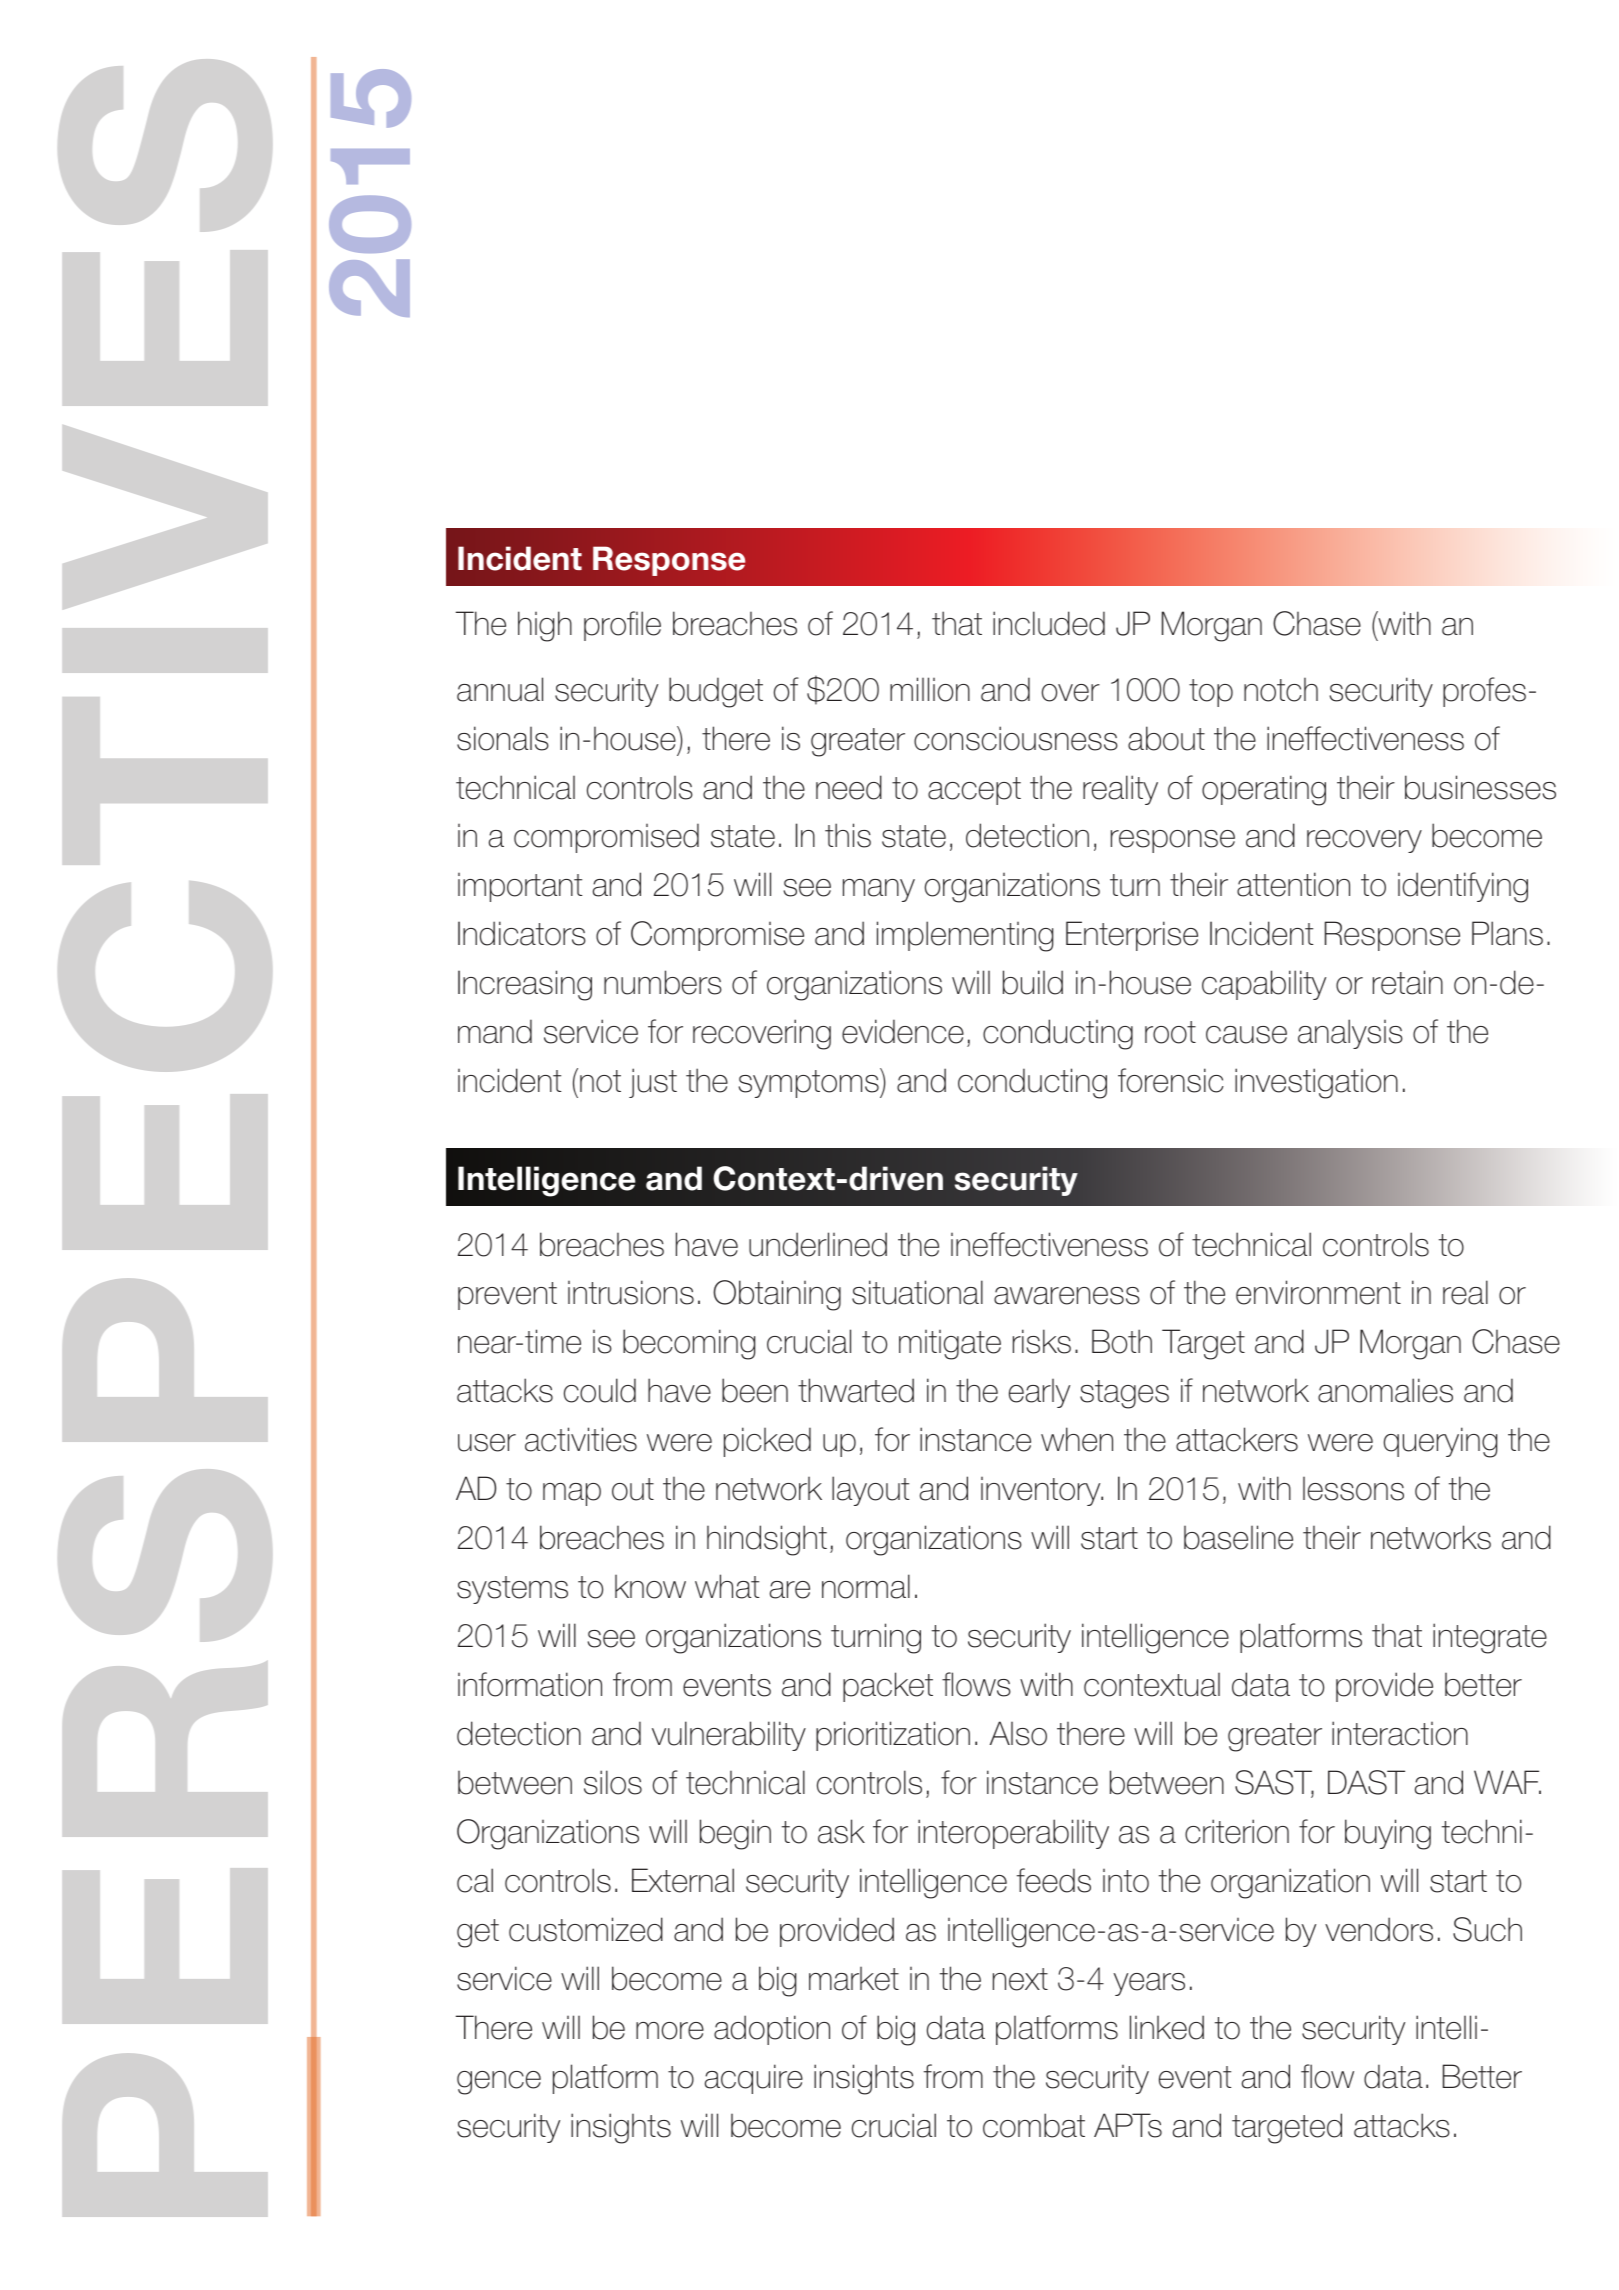  Describe the element at coordinates (930, 689) in the screenshot. I see `million` at that location.
